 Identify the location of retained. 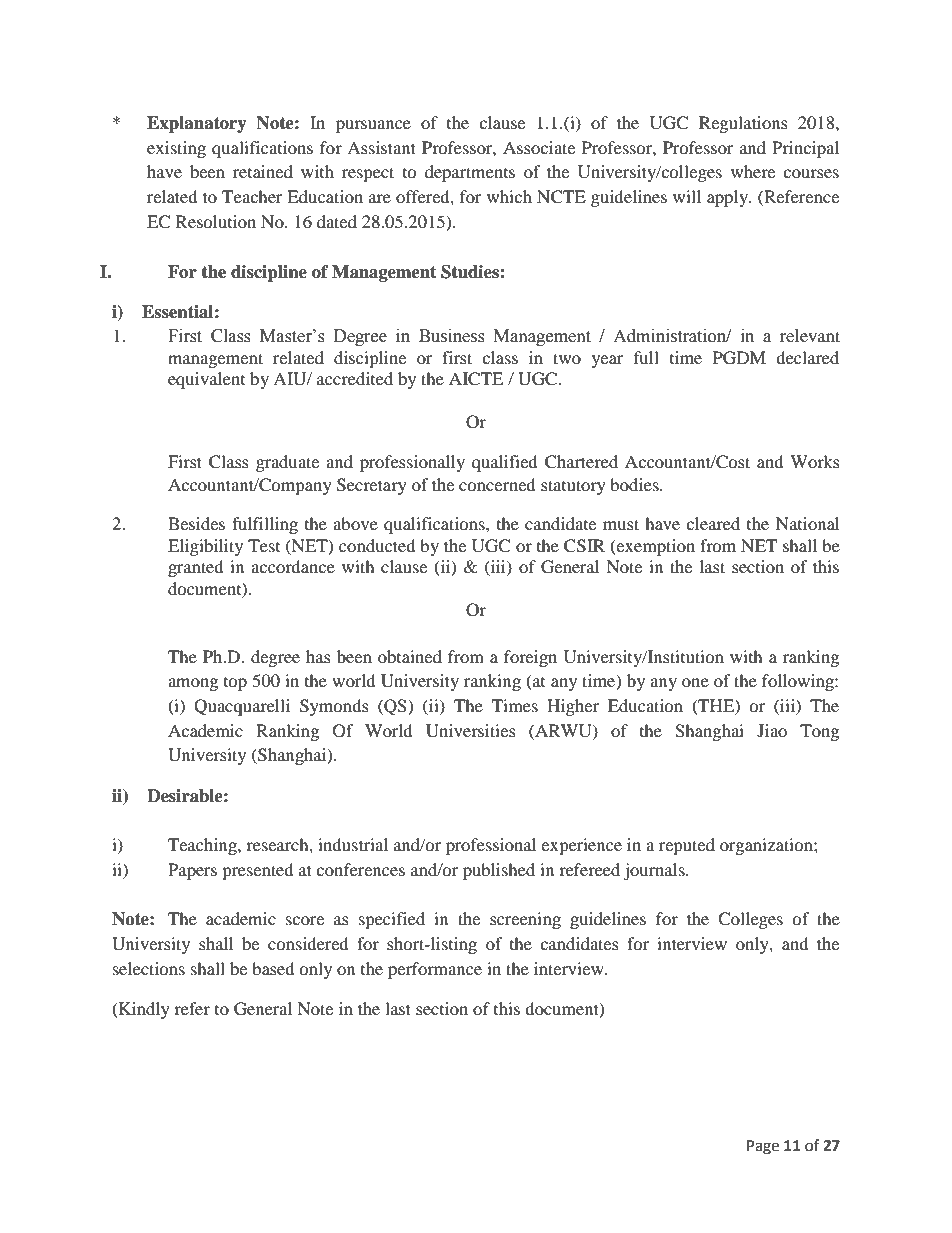
(263, 171).
